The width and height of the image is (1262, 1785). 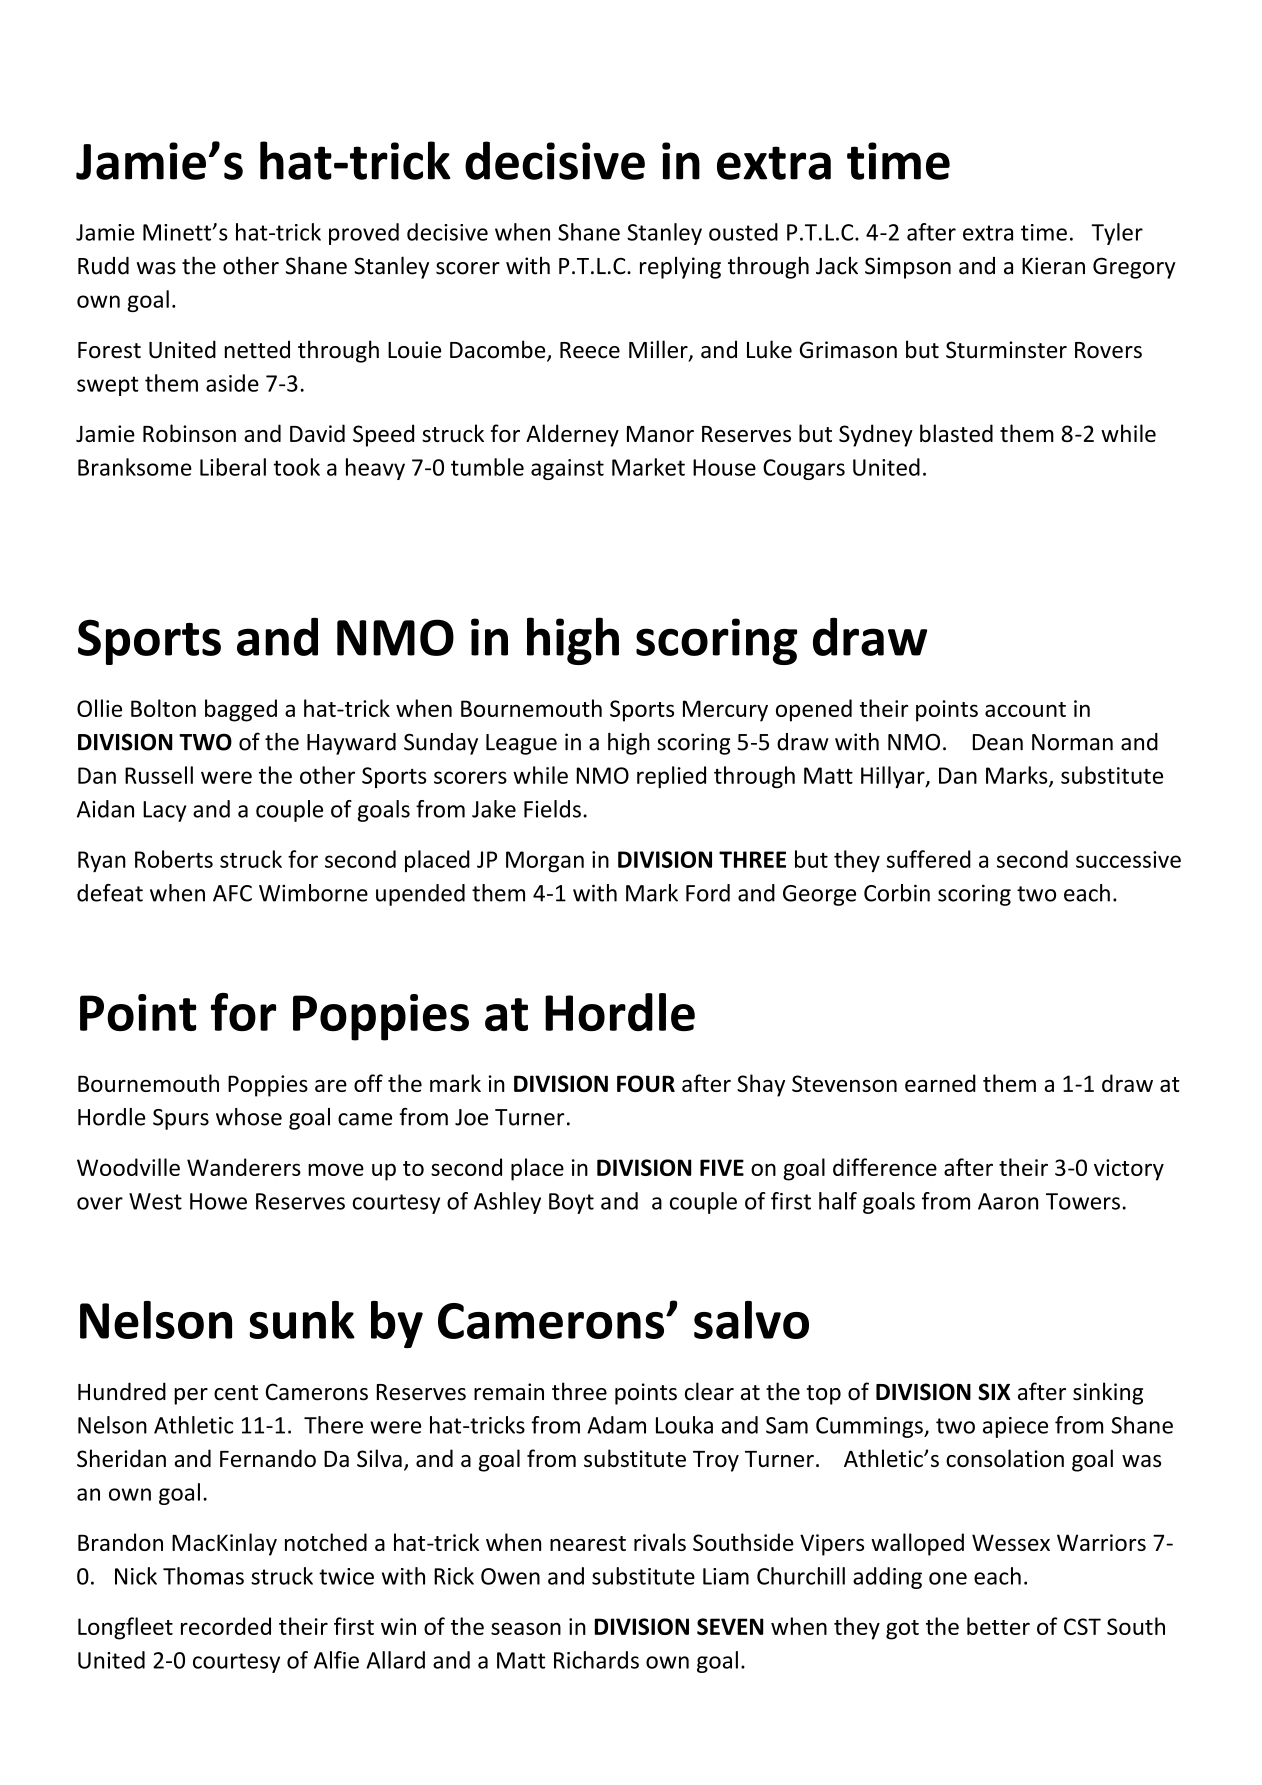 What do you see at coordinates (596, 1660) in the image?
I see `Richards` at bounding box center [596, 1660].
